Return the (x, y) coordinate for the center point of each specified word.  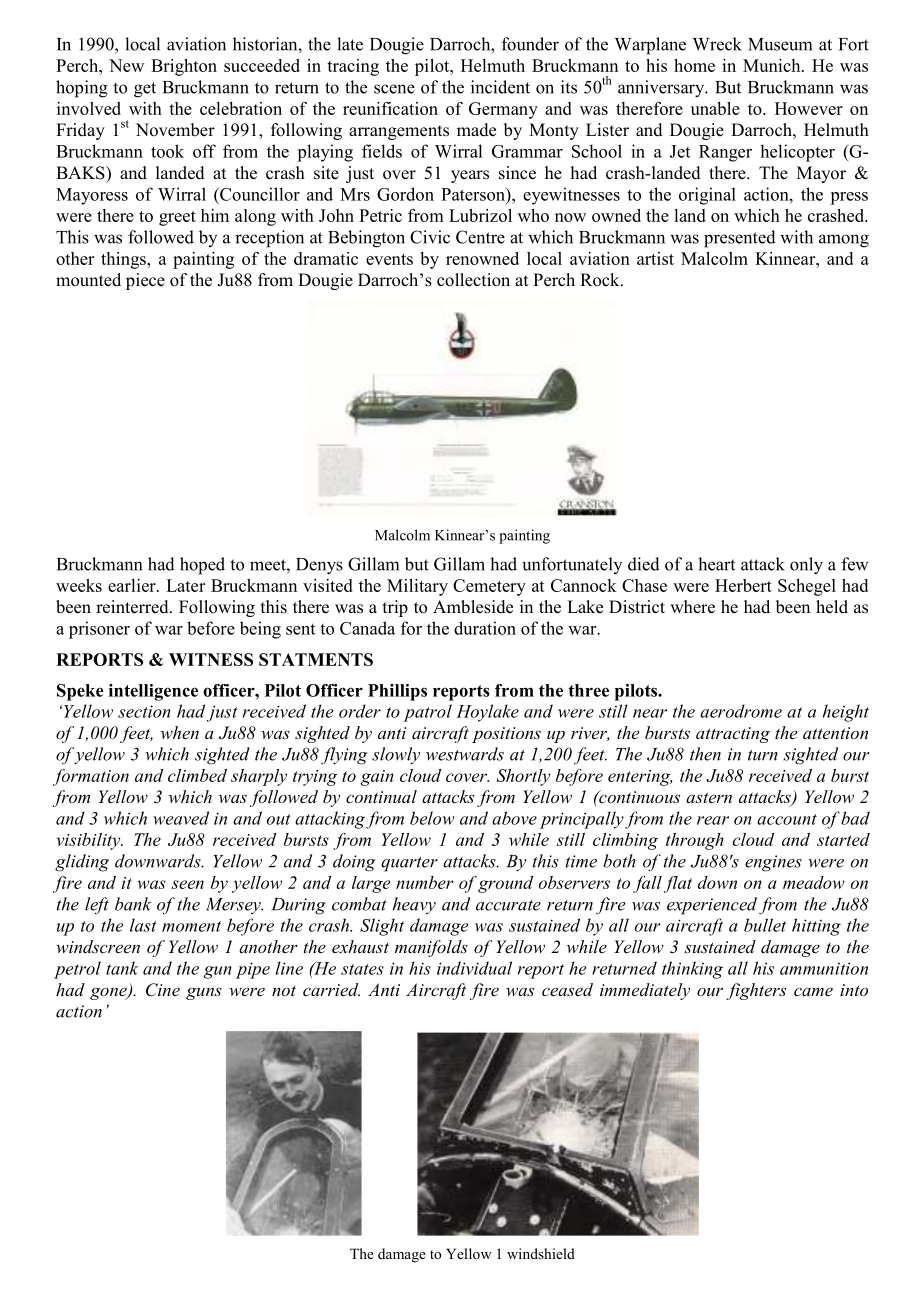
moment (191, 926)
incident (500, 87)
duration (485, 628)
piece (145, 281)
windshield (541, 1253)
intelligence (153, 692)
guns (204, 993)
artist (655, 258)
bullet (765, 925)
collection (473, 280)
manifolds (431, 948)
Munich (773, 65)
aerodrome (741, 711)
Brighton (184, 67)
